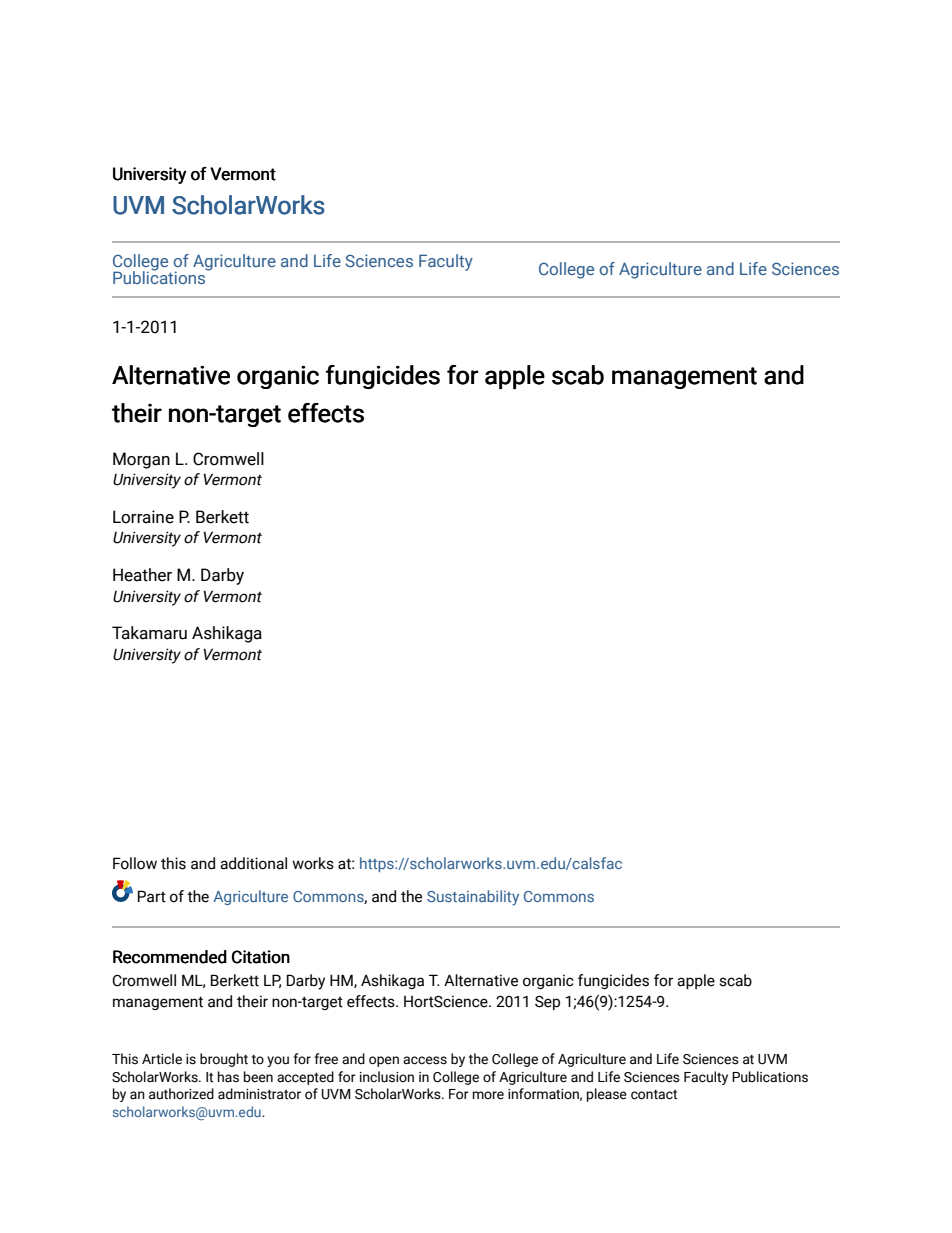 This screenshot has height=1233, width=952. I want to click on Lorraine, so click(143, 517).
